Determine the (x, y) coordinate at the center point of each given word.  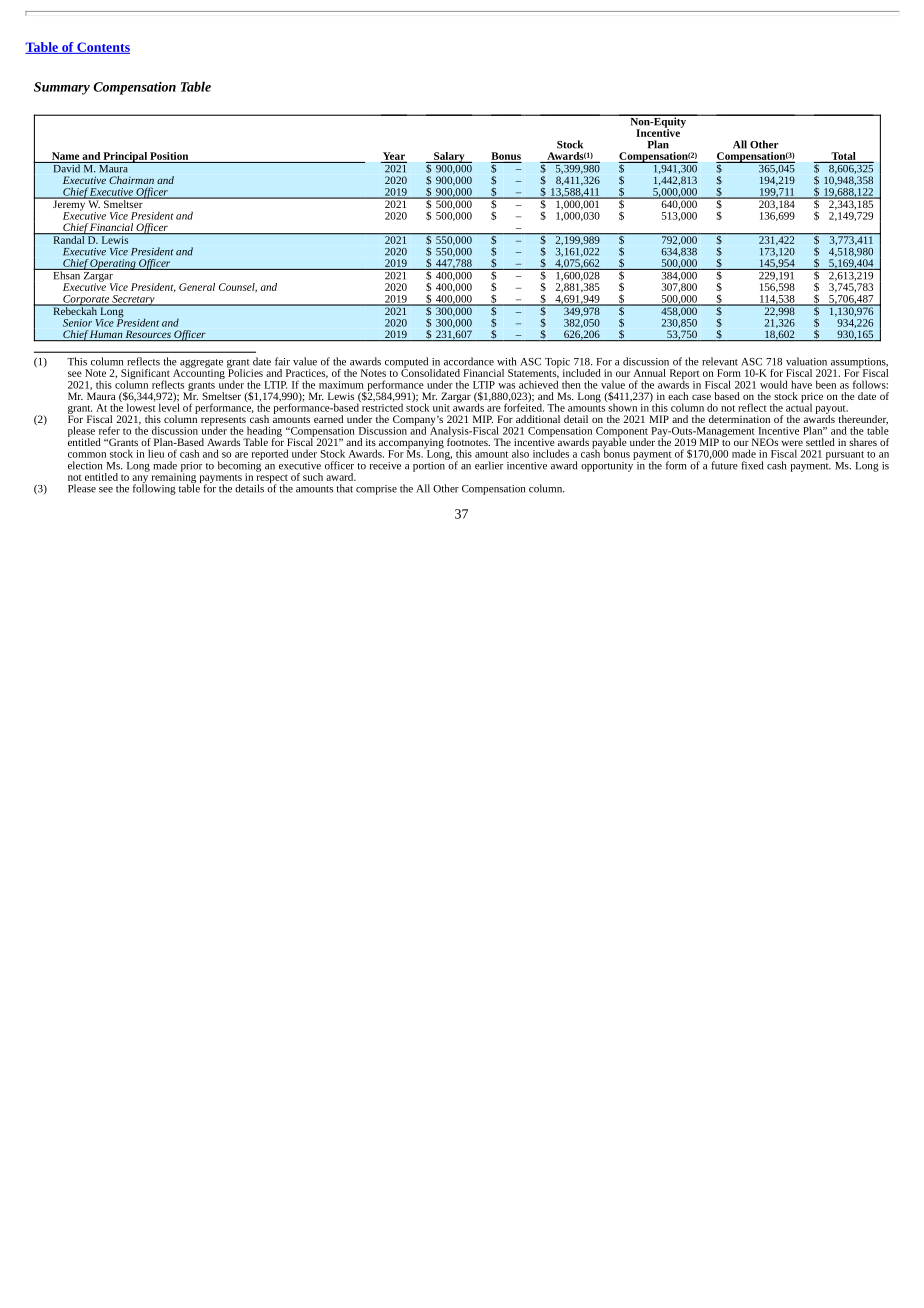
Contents (102, 48)
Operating (113, 264)
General (197, 287)
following (154, 488)
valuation (806, 361)
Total (843, 156)
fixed (752, 465)
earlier (489, 465)
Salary (449, 157)
